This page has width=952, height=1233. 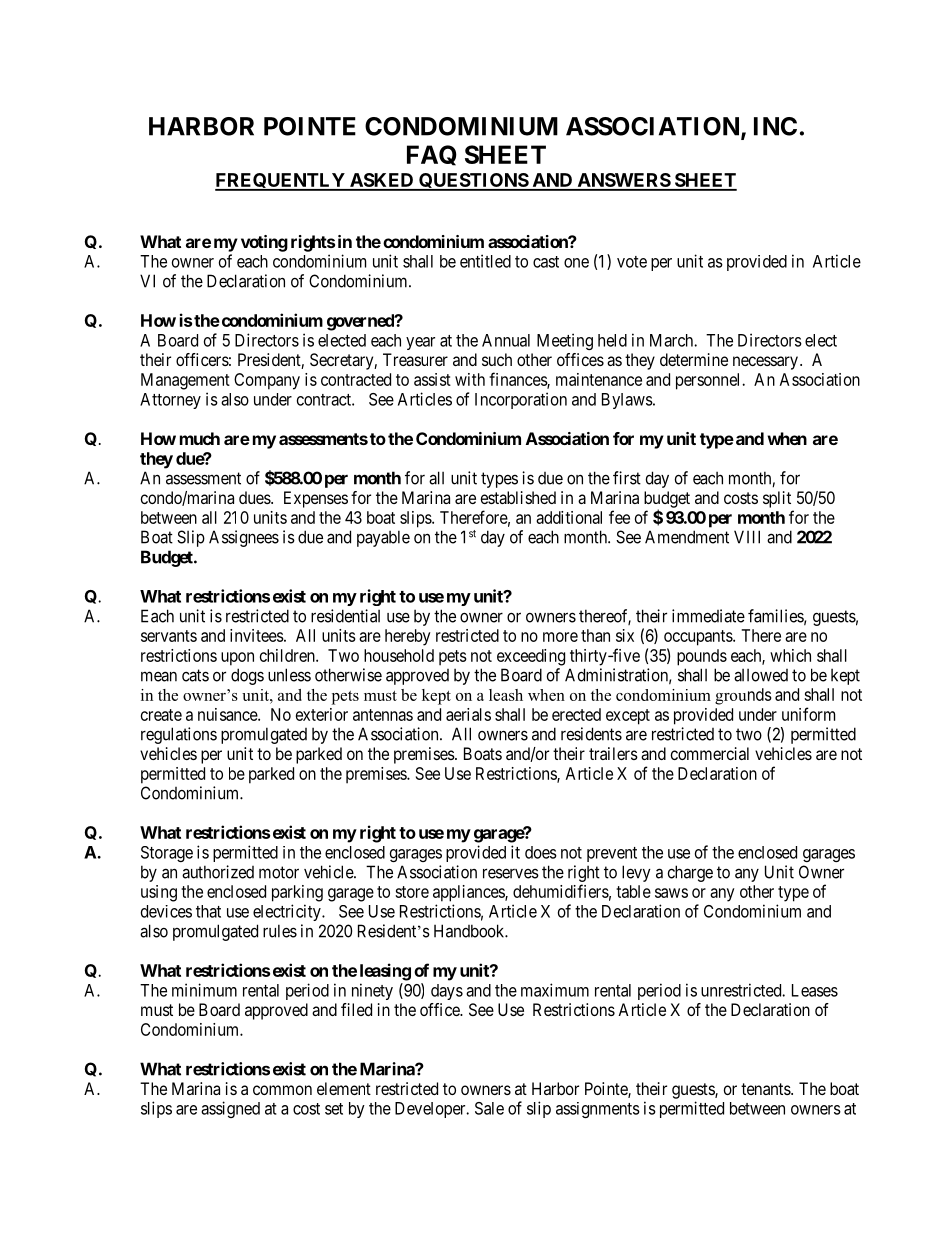 What do you see at coordinates (632, 262) in the page?
I see `vote` at bounding box center [632, 262].
